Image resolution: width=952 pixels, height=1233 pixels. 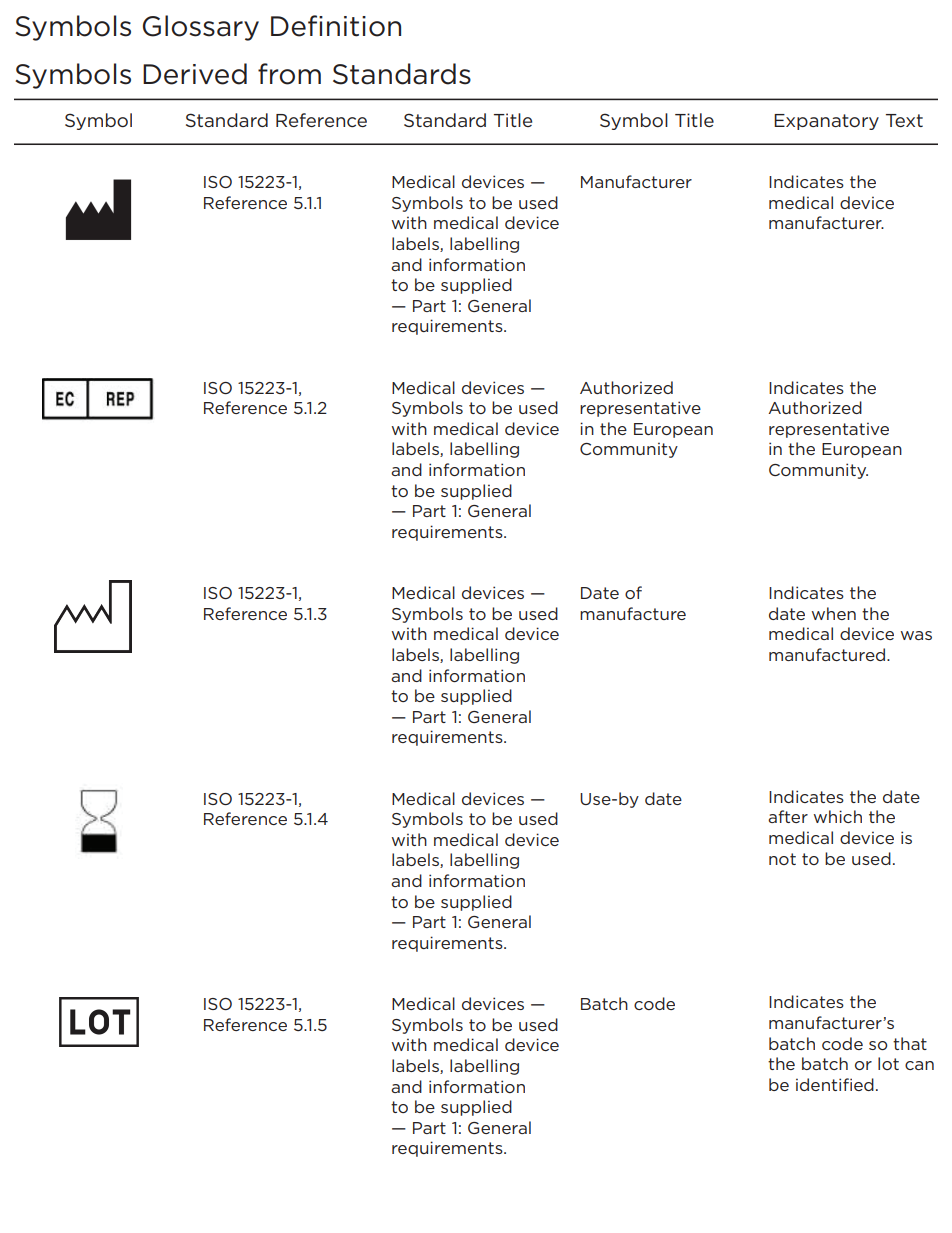 I want to click on when, so click(x=834, y=613).
